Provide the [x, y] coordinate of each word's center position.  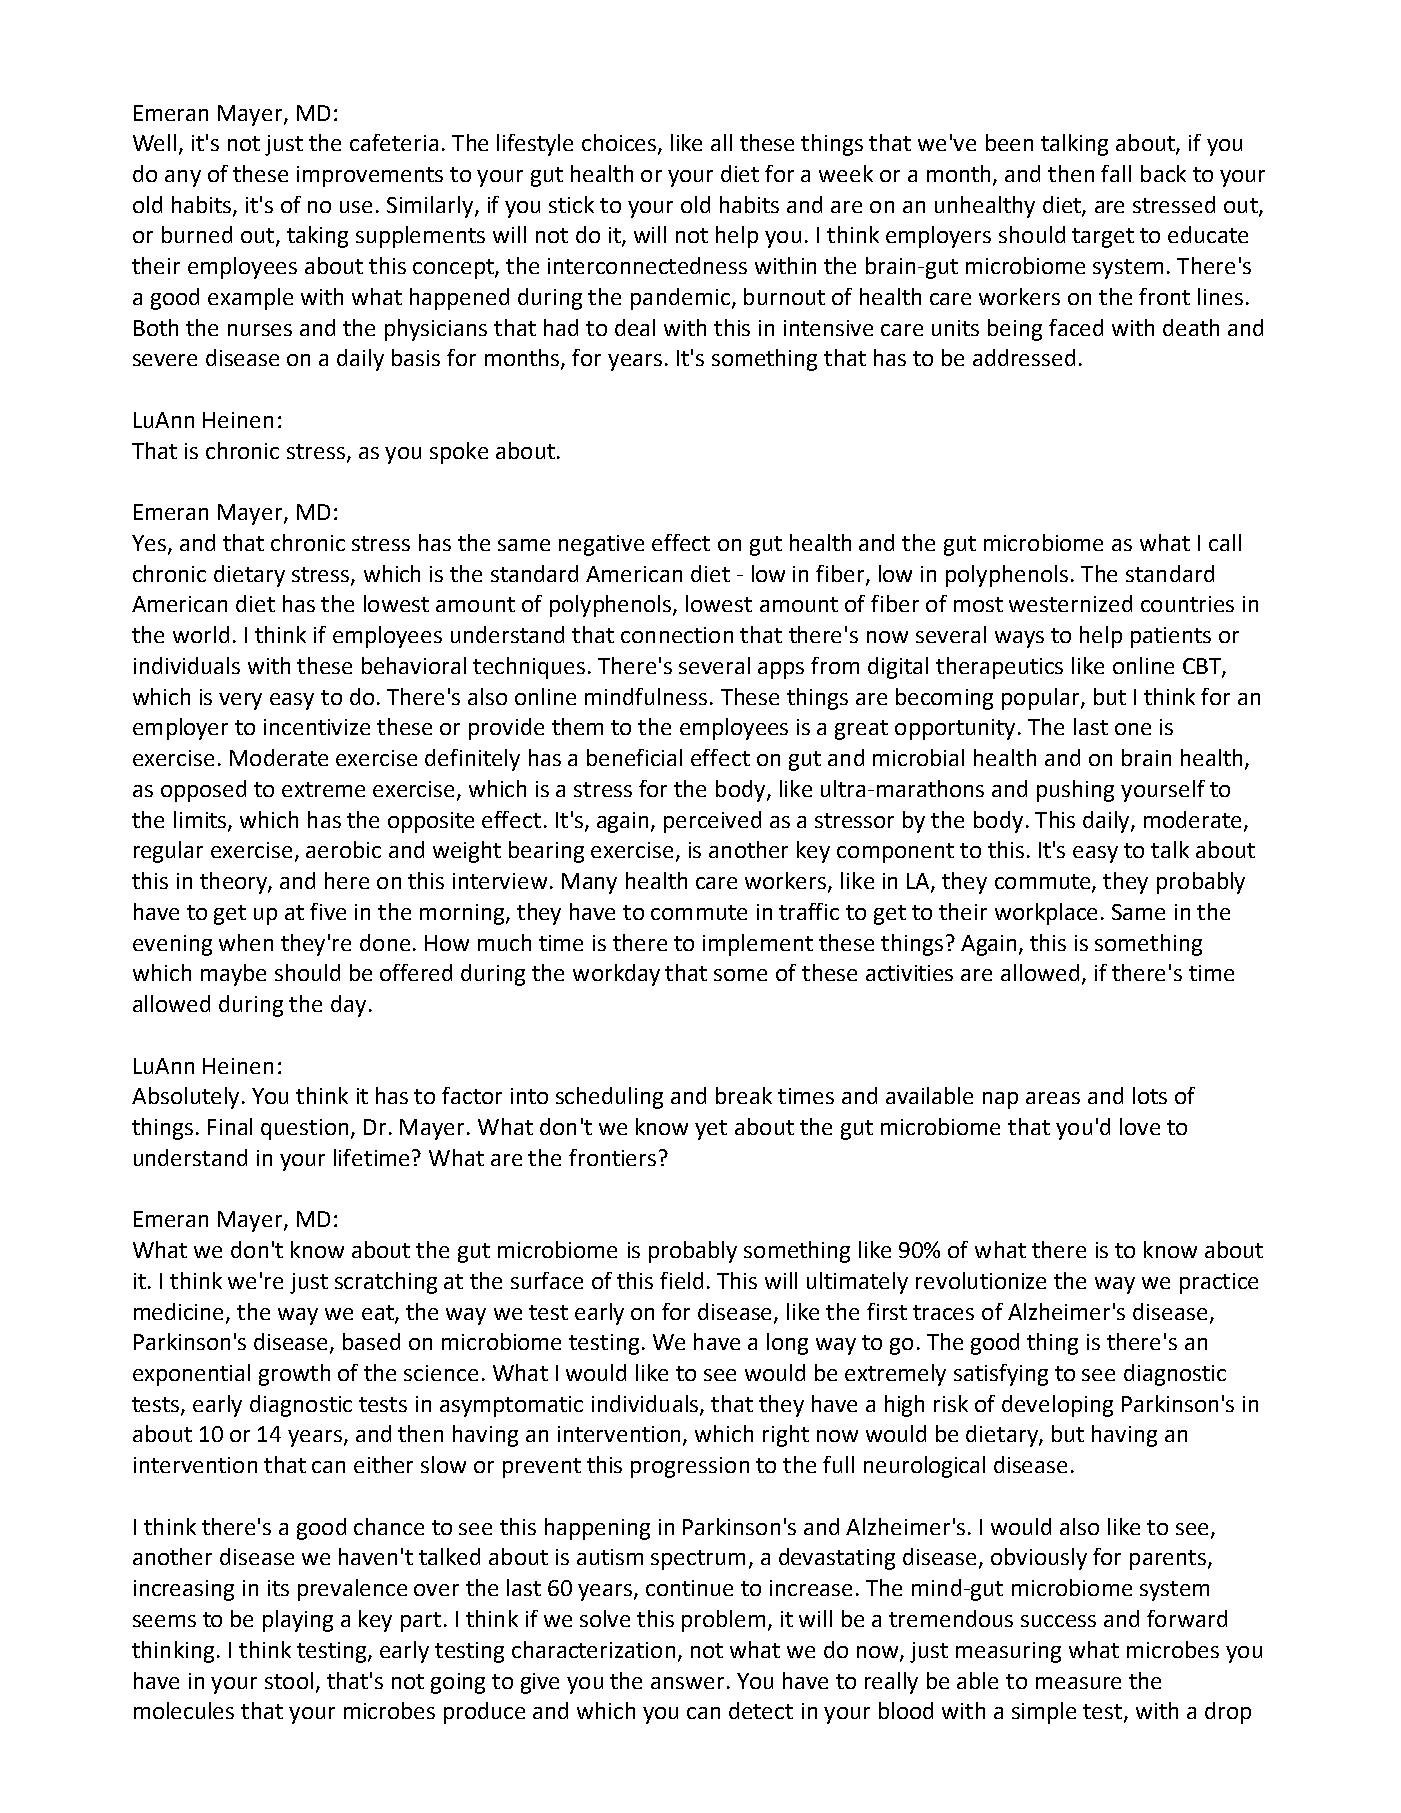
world [201, 634]
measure [1078, 1683]
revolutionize [981, 1280]
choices [620, 144]
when [246, 942]
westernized [1070, 603]
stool [289, 1680]
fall [1116, 173]
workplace [1046, 914]
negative [601, 545]
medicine [180, 1312]
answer [687, 1683]
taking [317, 237]
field [681, 1280]
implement [758, 945]
